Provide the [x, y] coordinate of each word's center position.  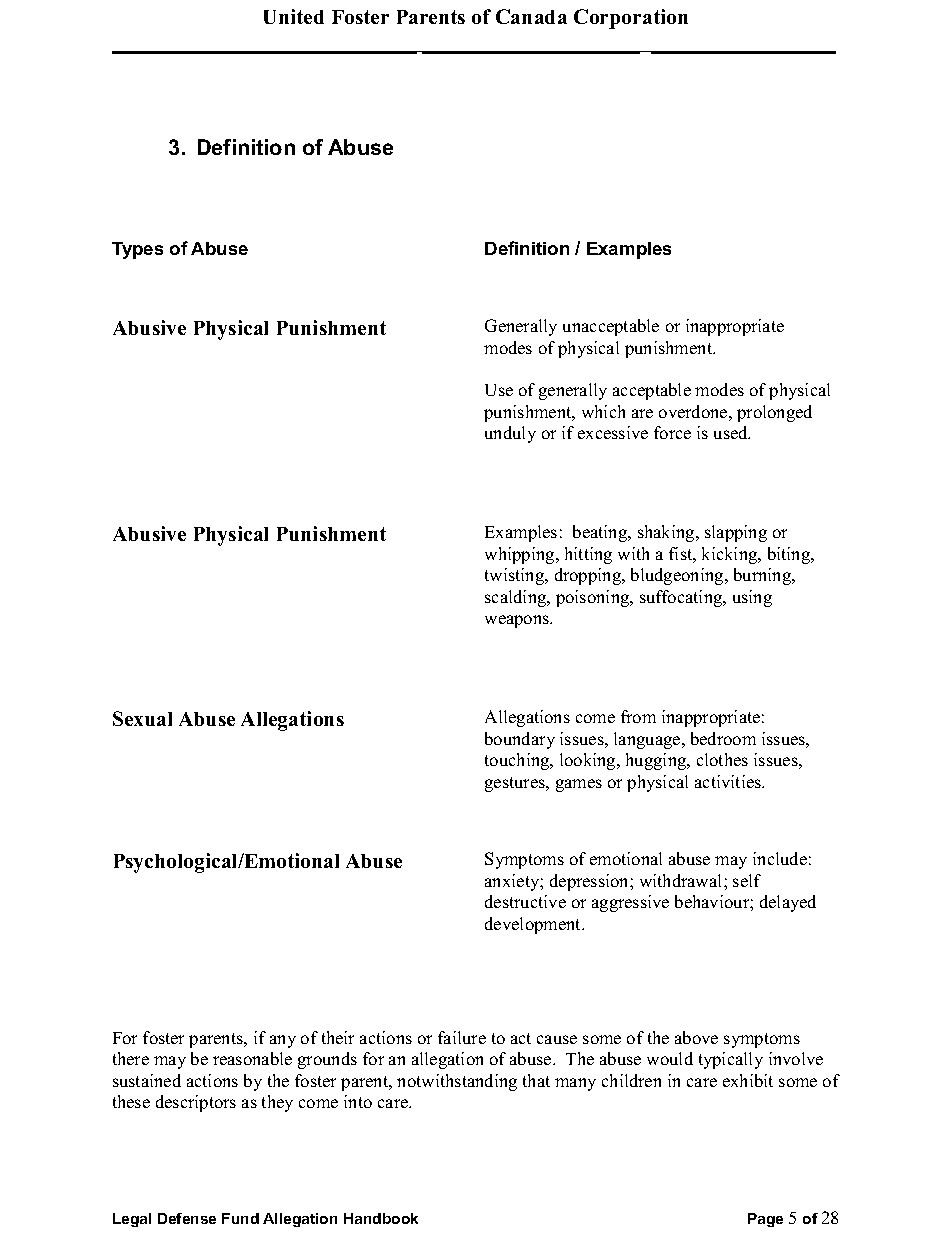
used [732, 432]
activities [729, 781]
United [294, 16]
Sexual [142, 718]
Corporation [631, 19]
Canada [531, 16]
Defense [187, 1218]
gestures [516, 784]
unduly [510, 434]
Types [137, 250]
